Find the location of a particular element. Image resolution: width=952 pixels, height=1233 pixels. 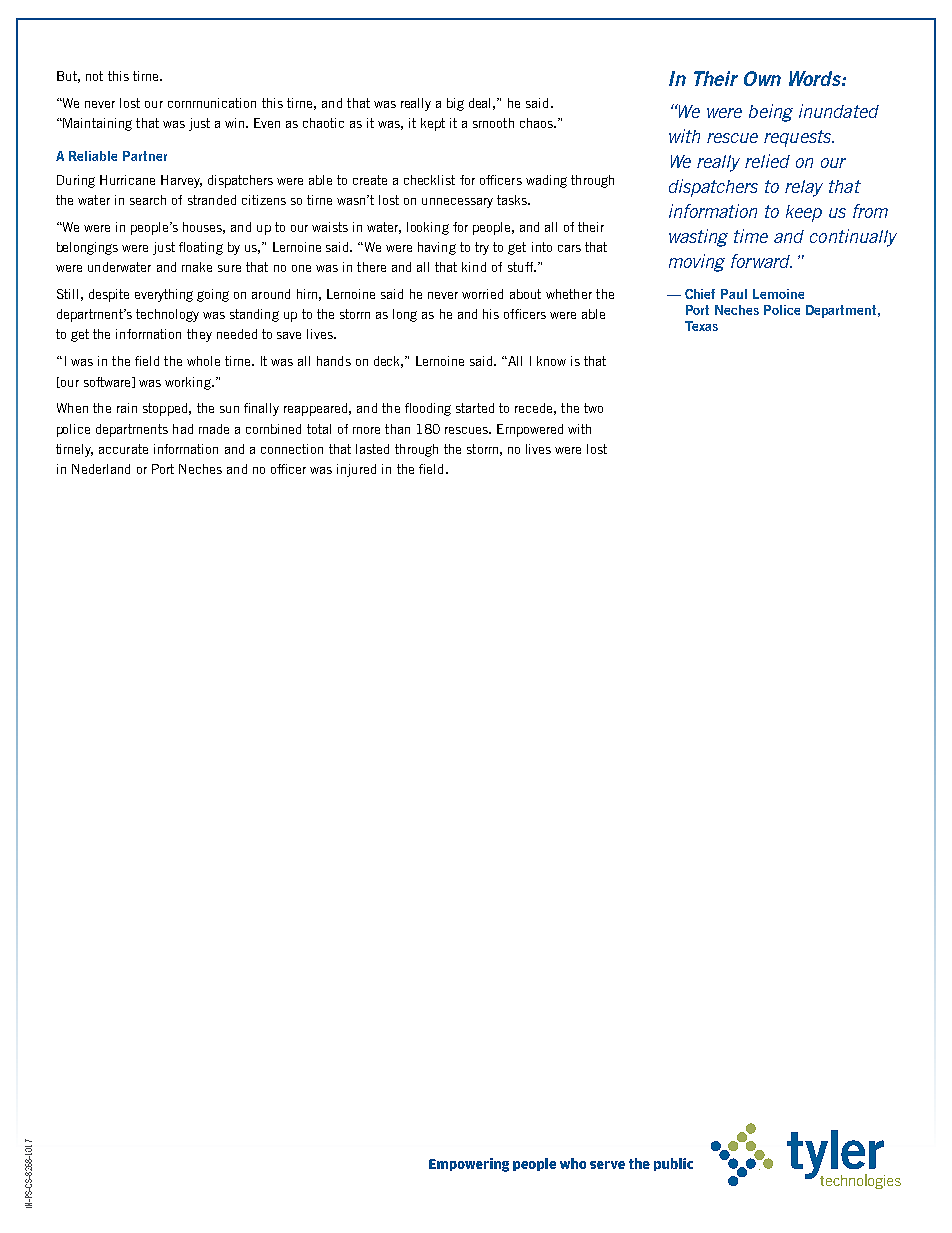

started is located at coordinates (475, 408).
